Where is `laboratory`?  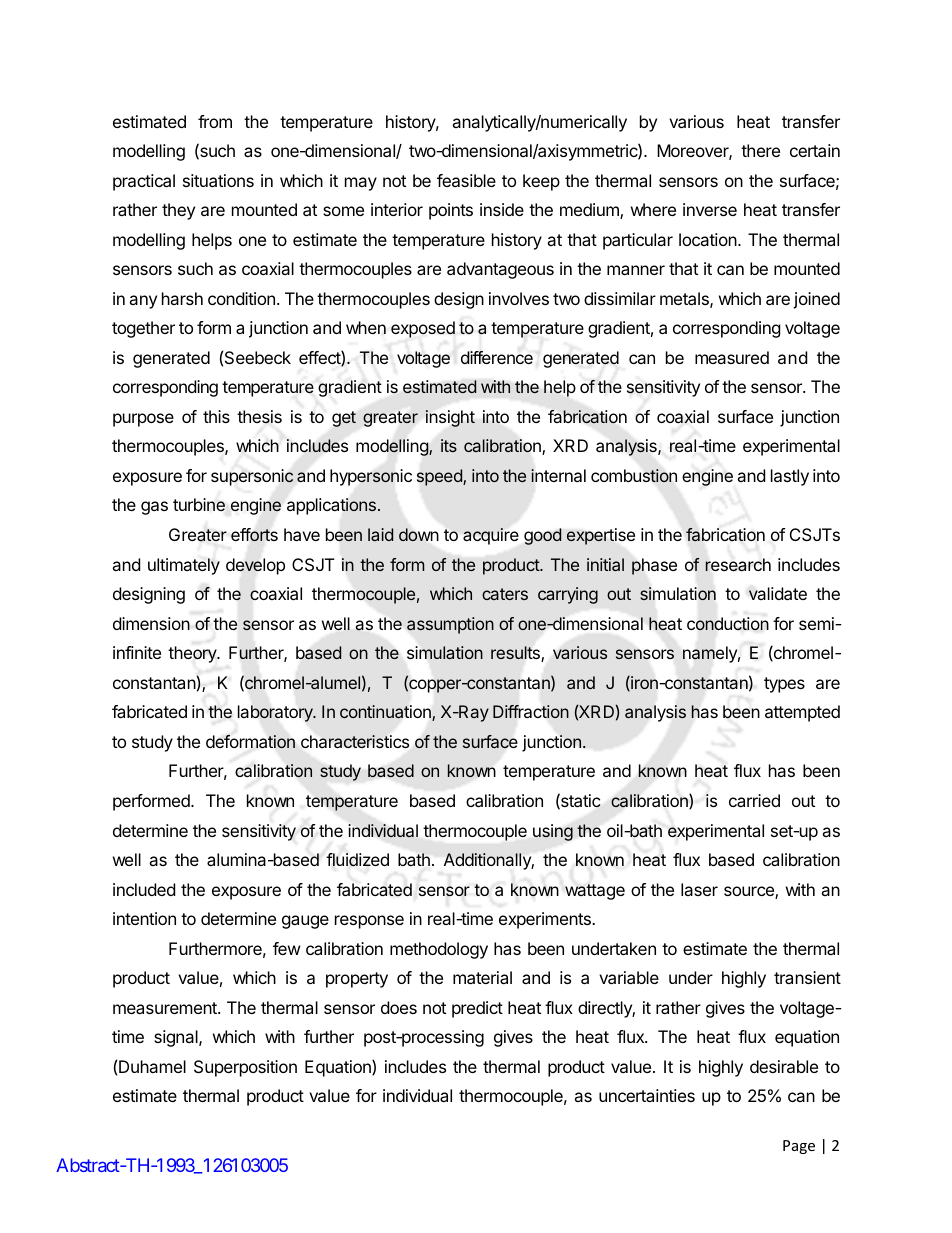 laboratory is located at coordinates (276, 713).
